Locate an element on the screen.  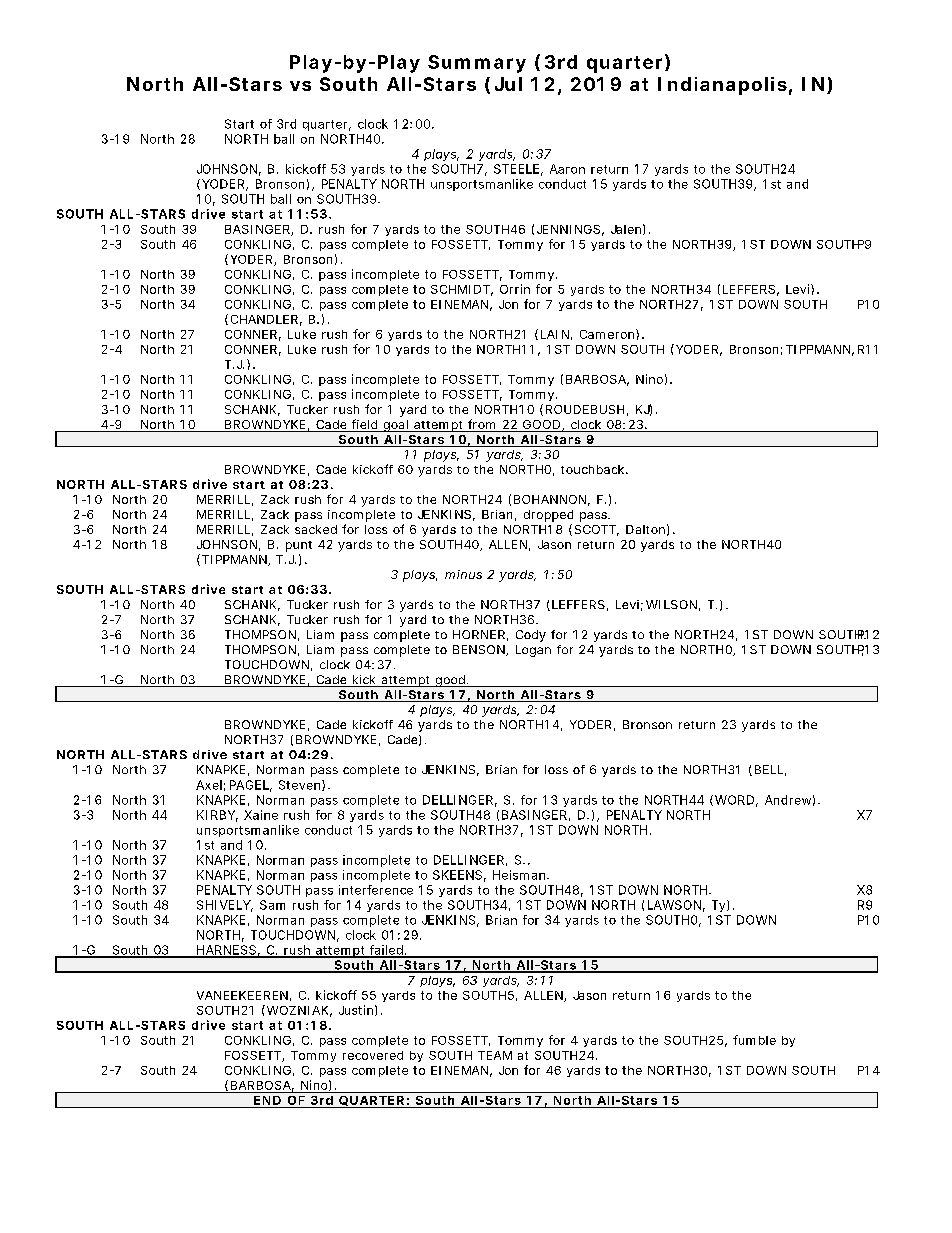
Summary is located at coordinates (477, 64).
